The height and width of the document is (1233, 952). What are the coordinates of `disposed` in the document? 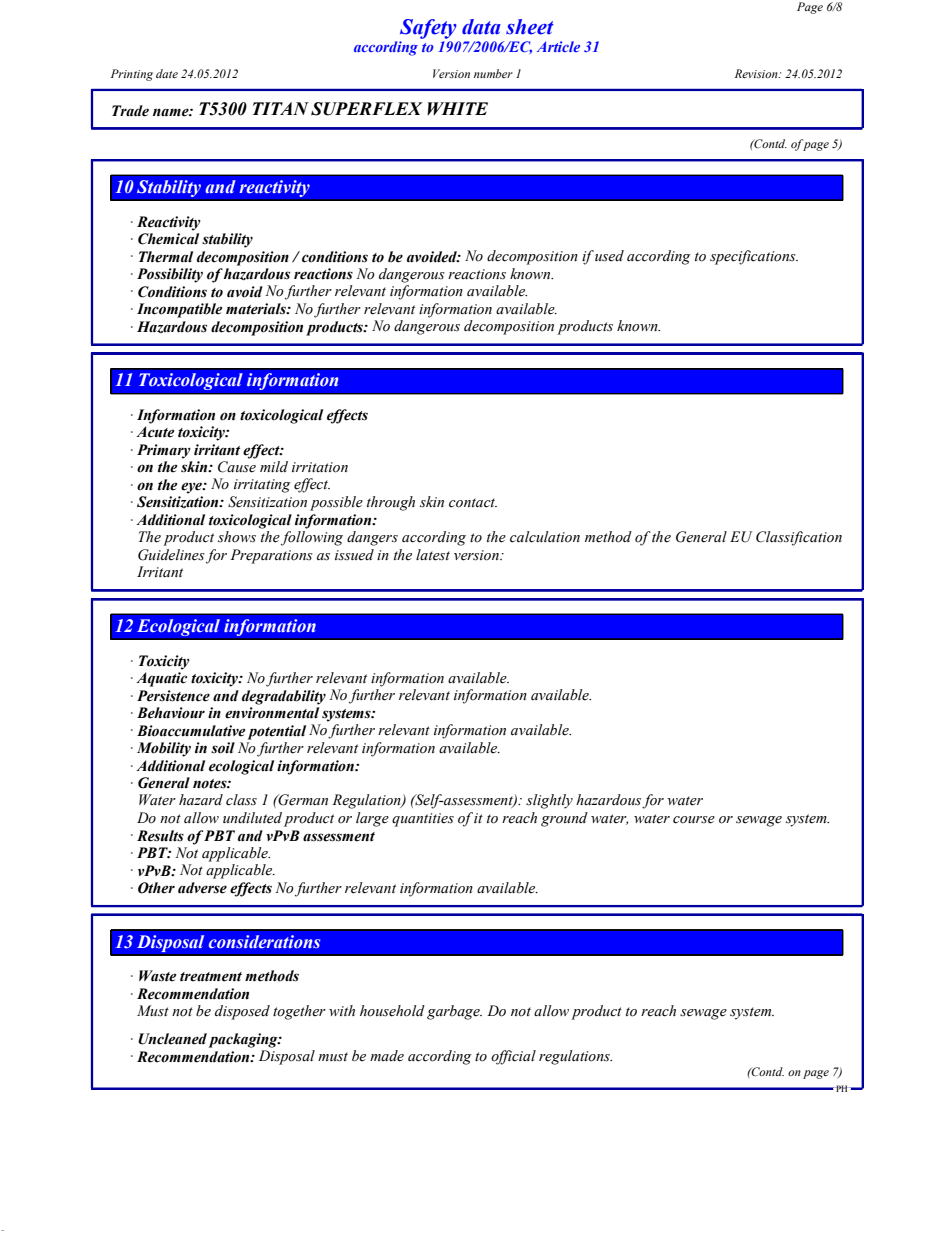 It's located at (242, 1012).
